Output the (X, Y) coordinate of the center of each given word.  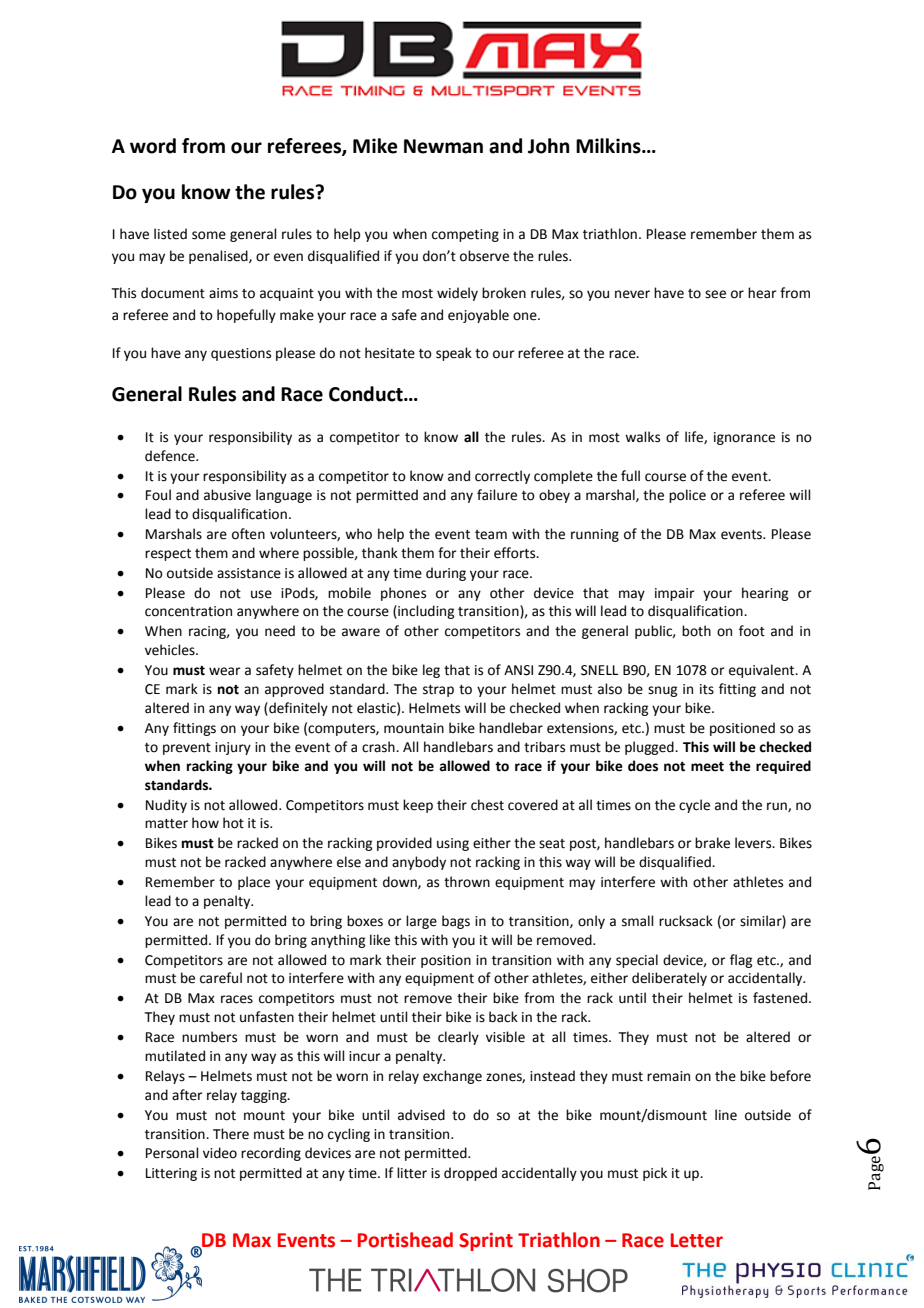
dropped (470, 1174)
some (209, 235)
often (248, 534)
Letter (697, 1240)
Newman (443, 146)
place (254, 883)
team (491, 535)
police (687, 496)
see (715, 294)
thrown (467, 882)
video (220, 1153)
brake (712, 843)
